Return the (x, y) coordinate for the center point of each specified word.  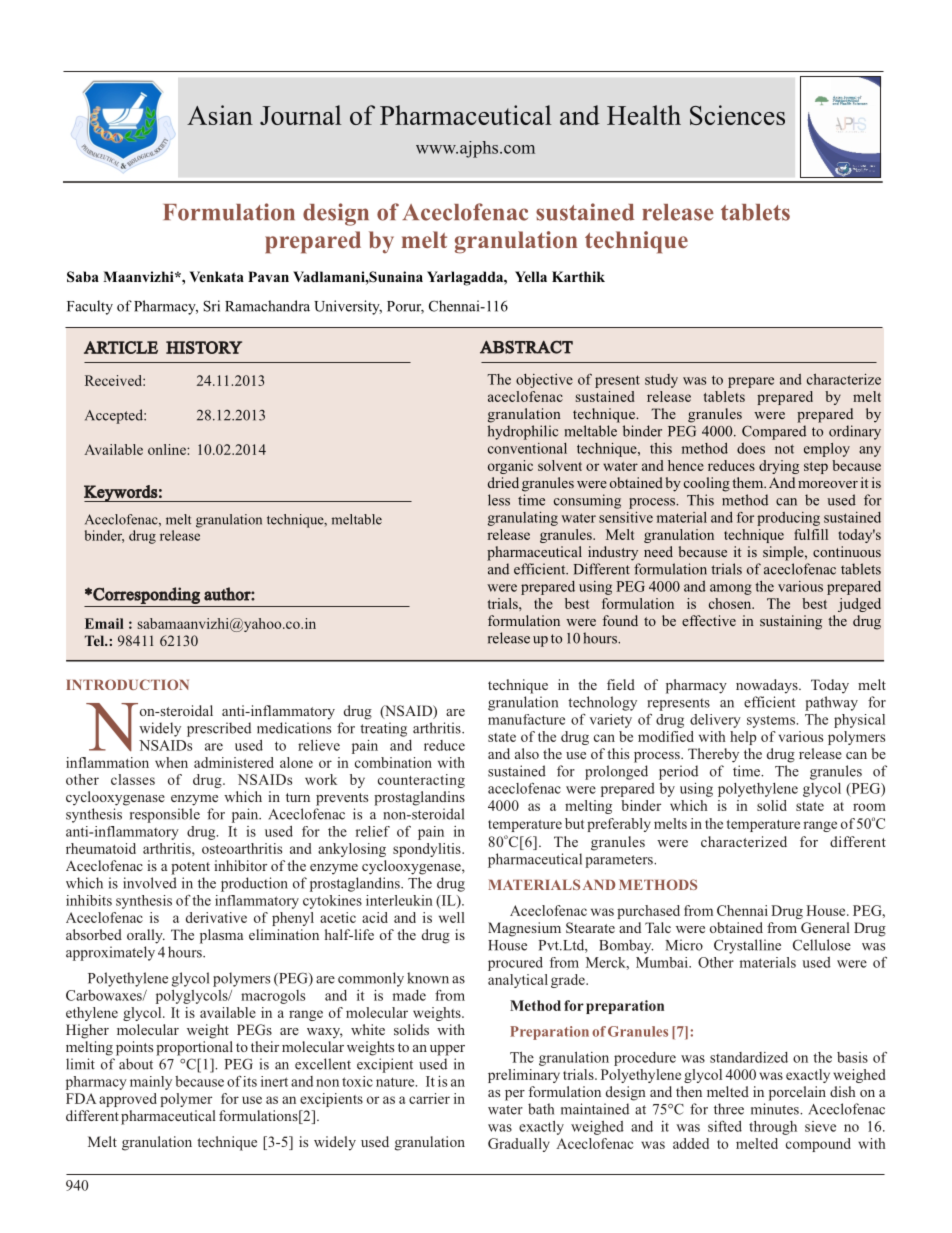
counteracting (421, 781)
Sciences (737, 115)
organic (510, 467)
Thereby (713, 755)
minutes (776, 1109)
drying (779, 467)
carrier (429, 1098)
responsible (165, 815)
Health (644, 115)
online (168, 449)
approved (128, 1100)
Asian (220, 115)
